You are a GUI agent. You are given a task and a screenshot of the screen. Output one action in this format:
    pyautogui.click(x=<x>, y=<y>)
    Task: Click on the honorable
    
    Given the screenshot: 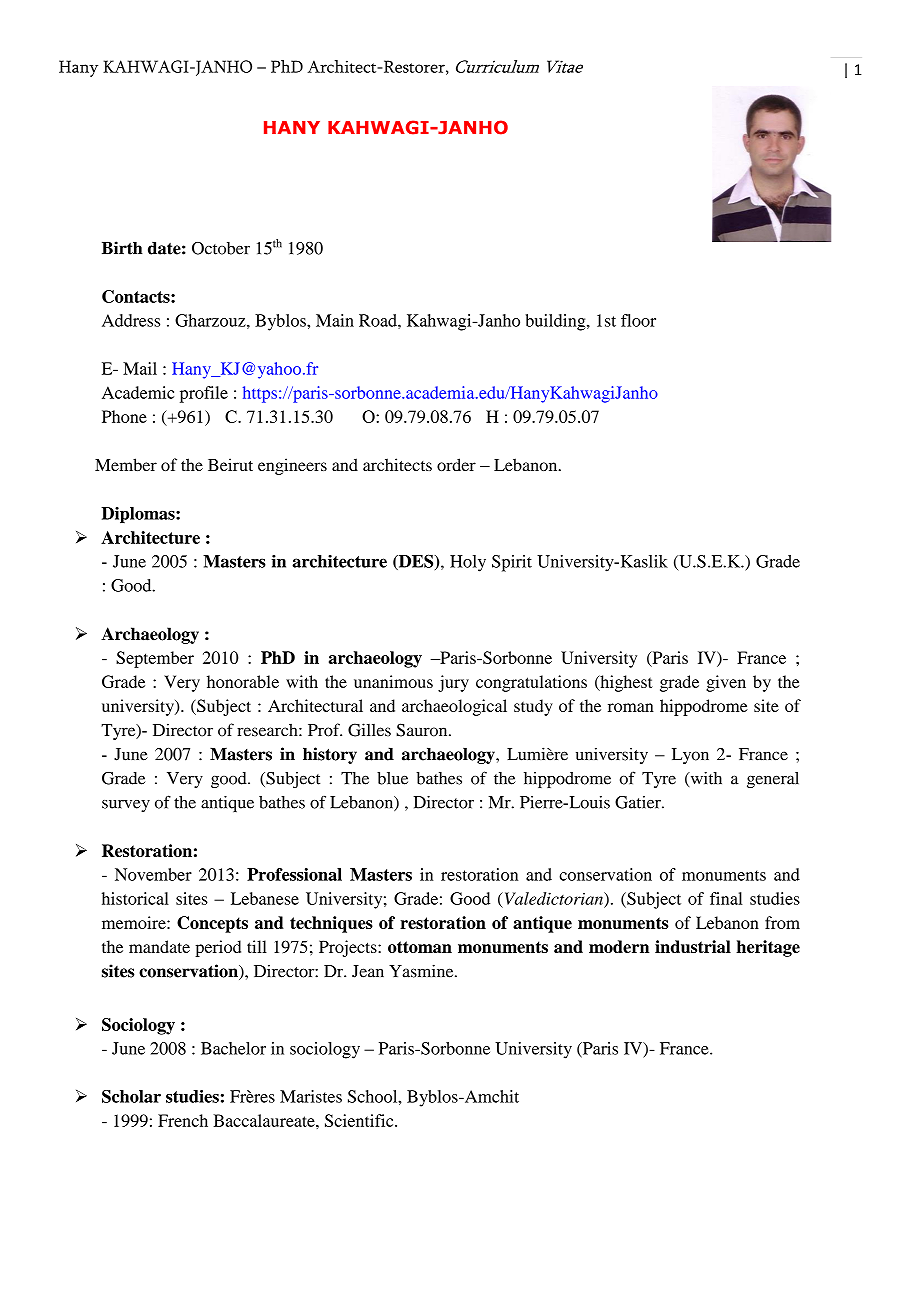 What is the action you would take?
    pyautogui.click(x=243, y=681)
